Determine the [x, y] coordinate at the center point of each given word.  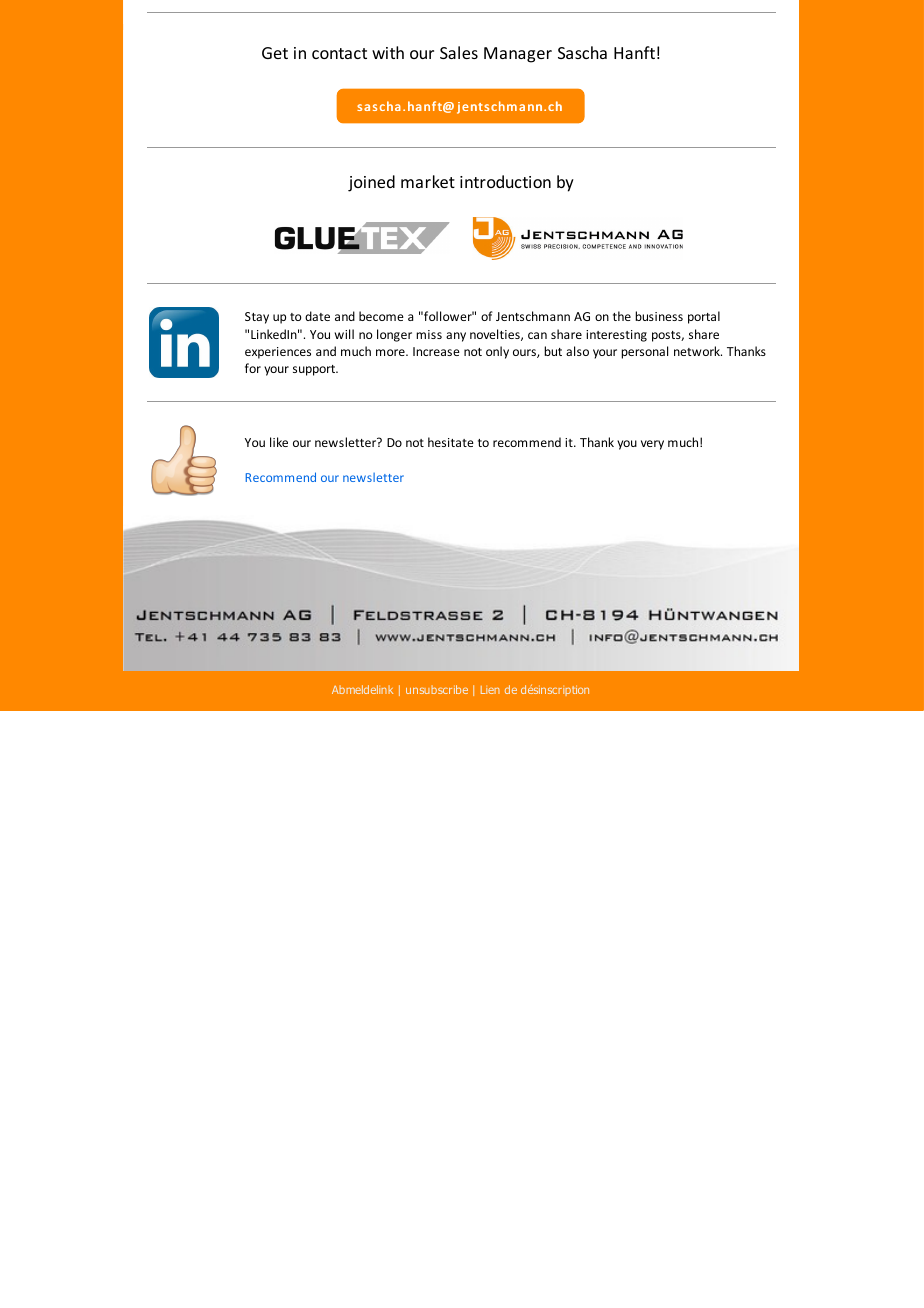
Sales [459, 52]
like [279, 442]
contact [339, 53]
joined [371, 183]
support [315, 370]
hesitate [451, 442]
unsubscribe [437, 689]
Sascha [582, 52]
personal [644, 352]
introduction [505, 181]
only [497, 352]
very [652, 445]
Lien [490, 690]
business [659, 316]
